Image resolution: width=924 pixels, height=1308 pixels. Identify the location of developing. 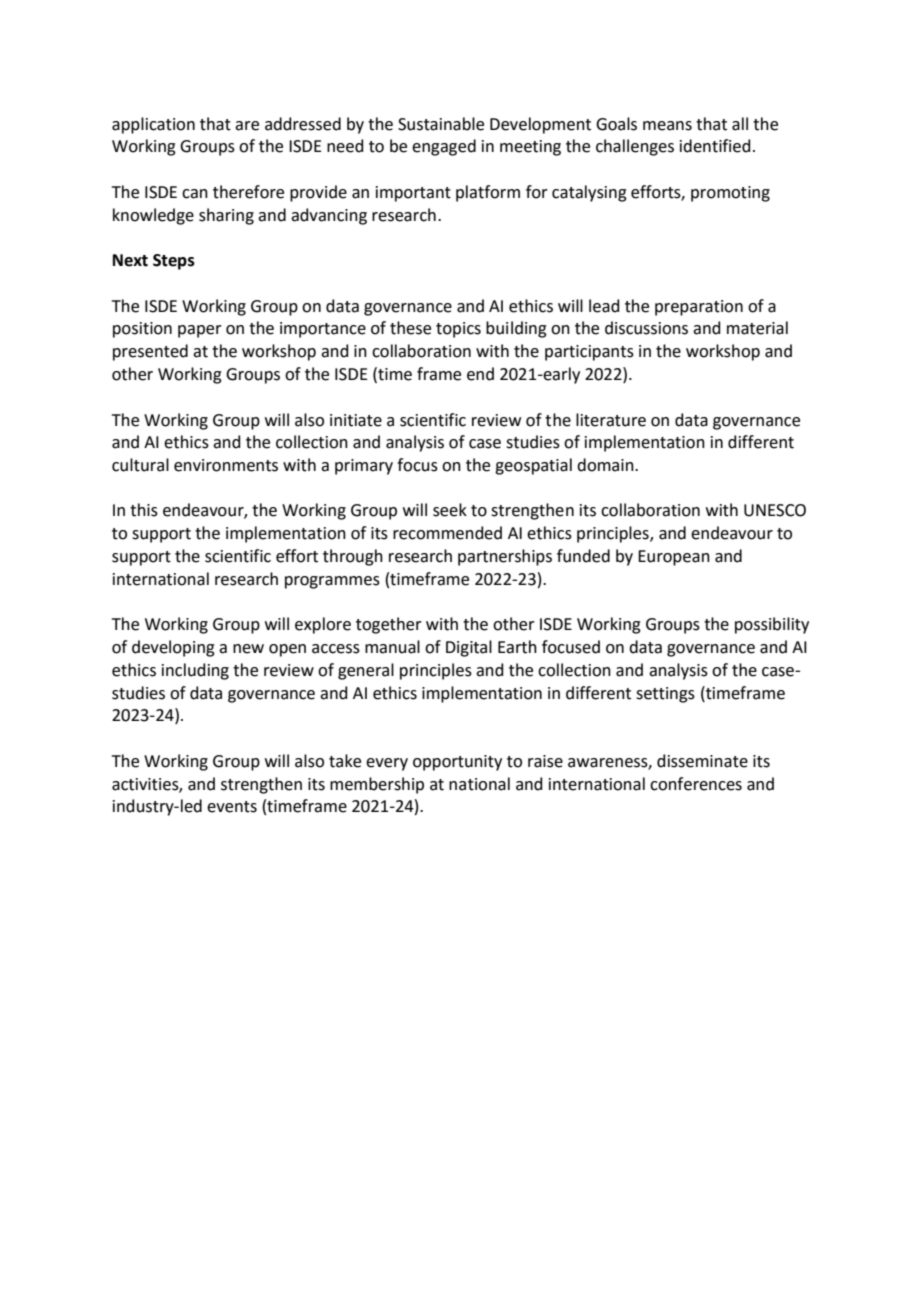
(173, 648).
